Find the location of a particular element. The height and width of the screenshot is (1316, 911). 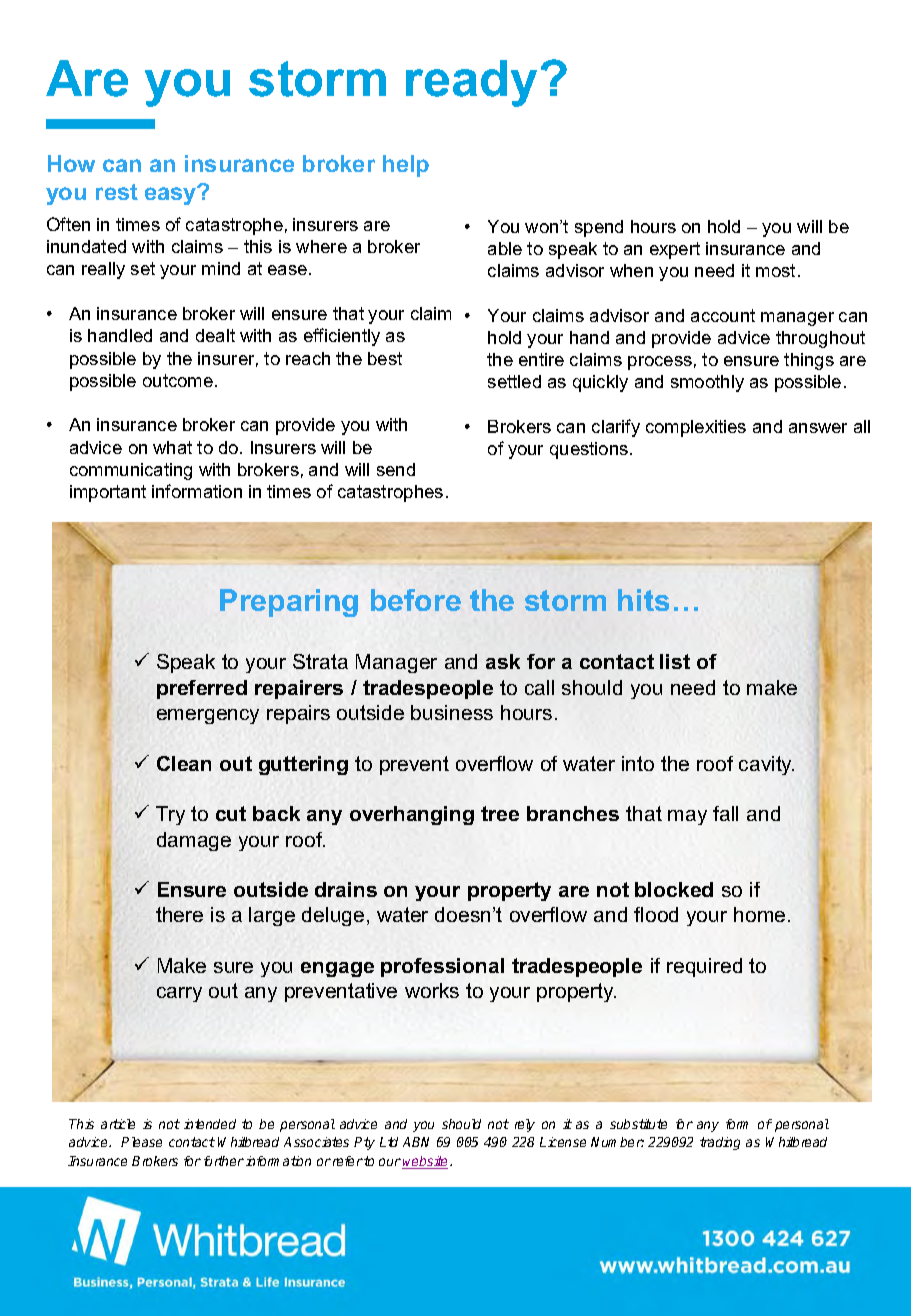

website is located at coordinates (426, 1162).
